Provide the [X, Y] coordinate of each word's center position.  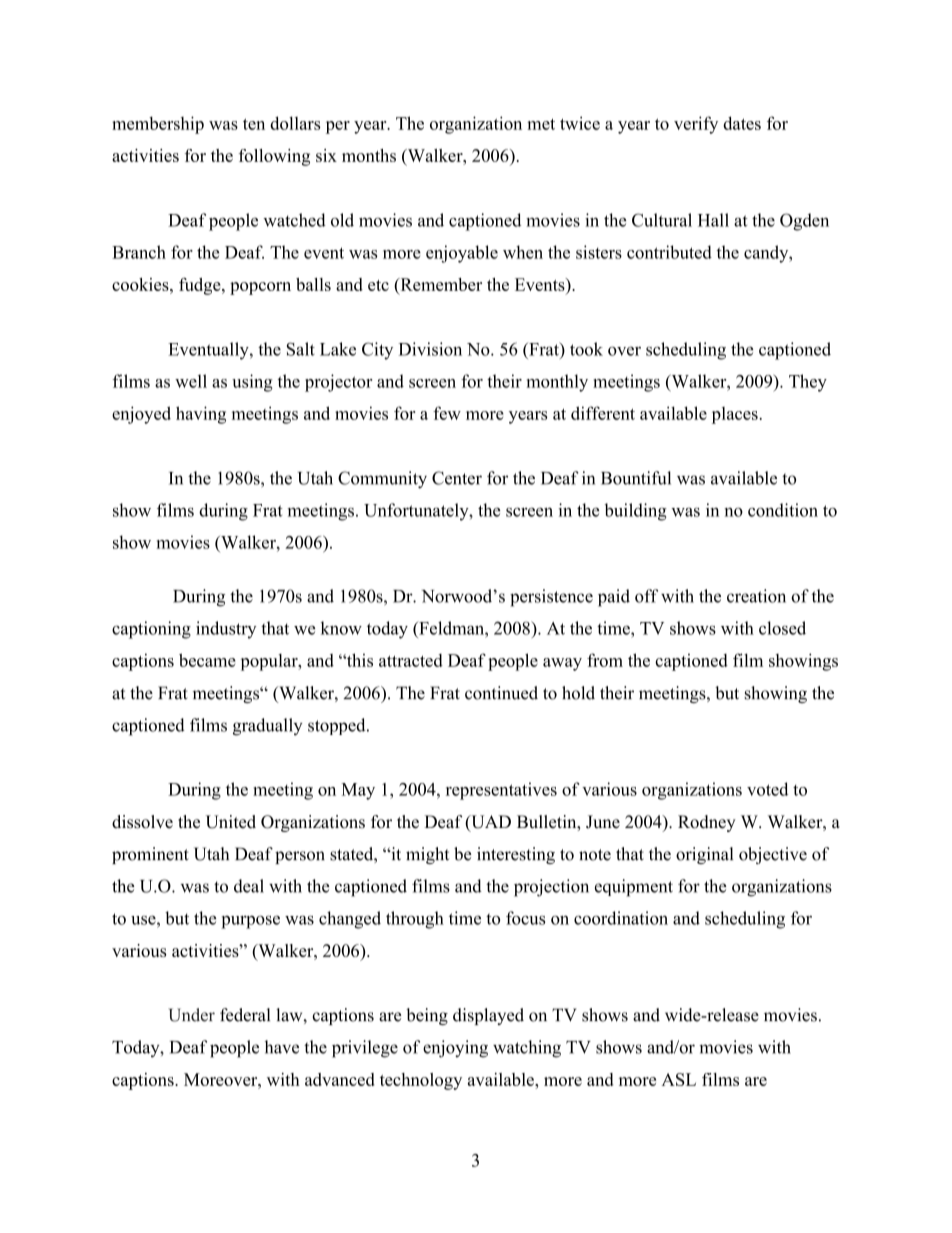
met [541, 124]
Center [457, 478]
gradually [267, 727]
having [201, 415]
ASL [679, 1079]
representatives [501, 791]
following [274, 157]
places [735, 415]
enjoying [455, 1049]
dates [742, 123]
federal [245, 1015]
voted [767, 789]
